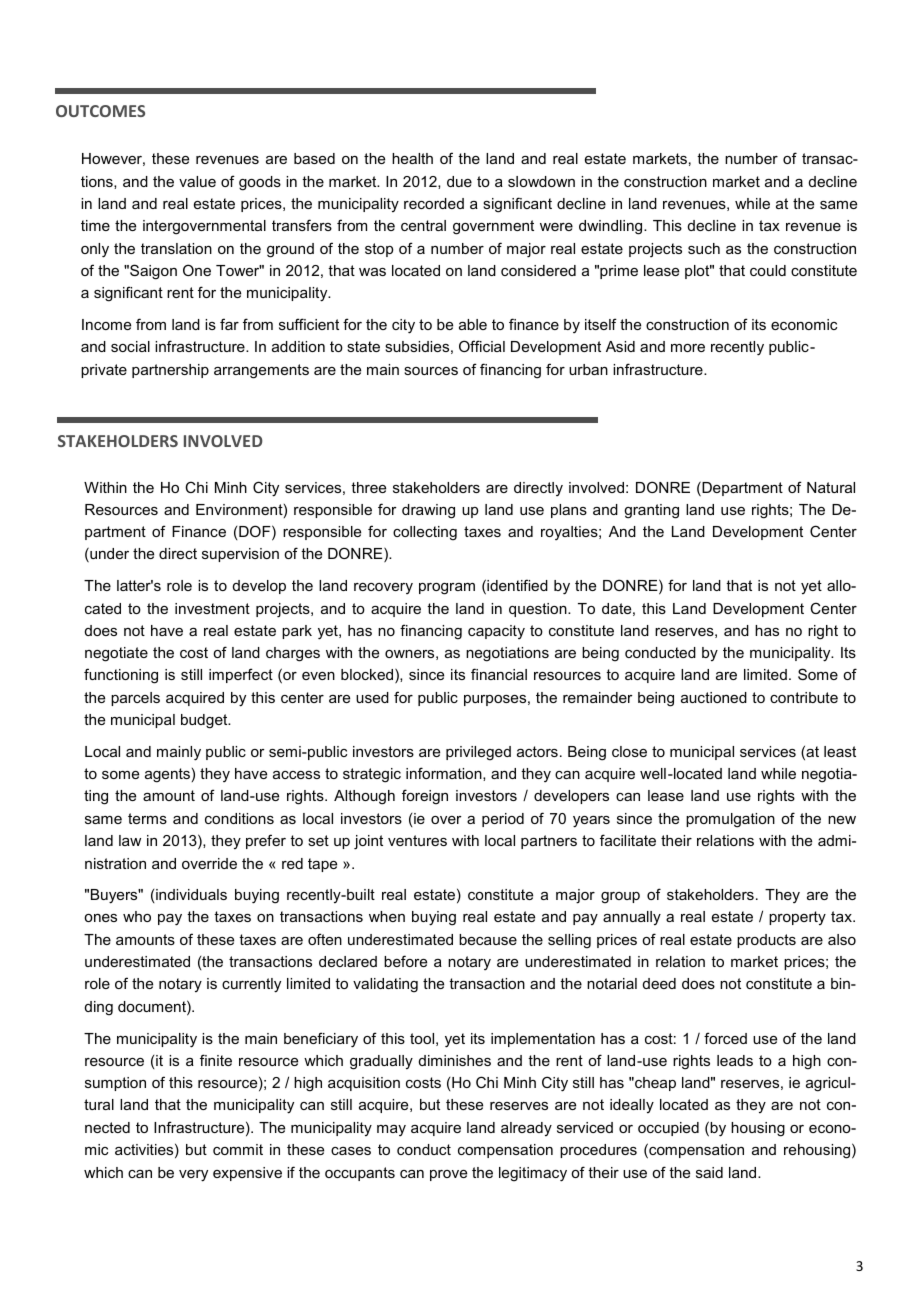 The width and height of the document is (924, 1308). I want to click on arrangements, so click(261, 371).
